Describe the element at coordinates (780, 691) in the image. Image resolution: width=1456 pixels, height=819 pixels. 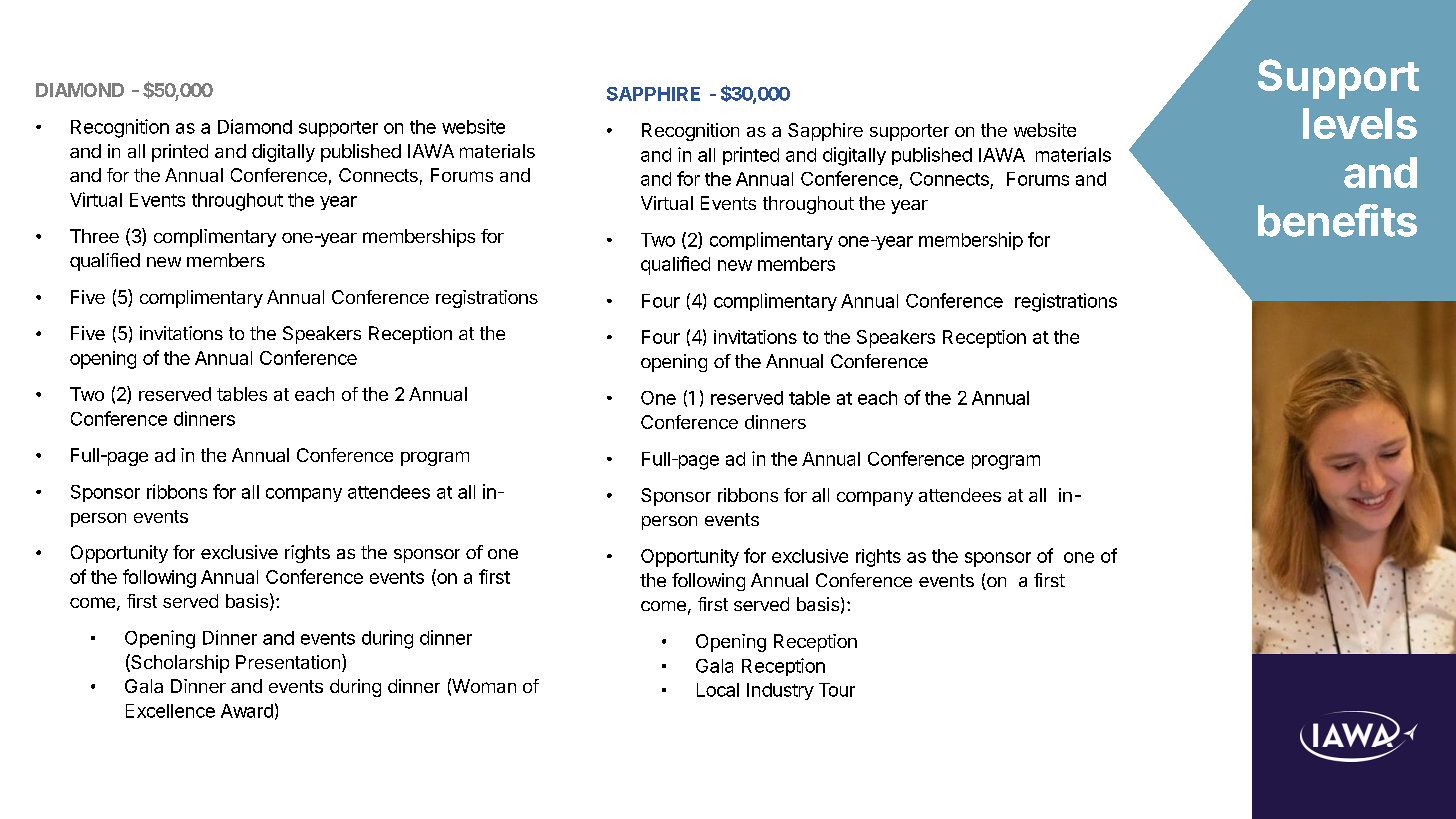
I see `Industry` at that location.
